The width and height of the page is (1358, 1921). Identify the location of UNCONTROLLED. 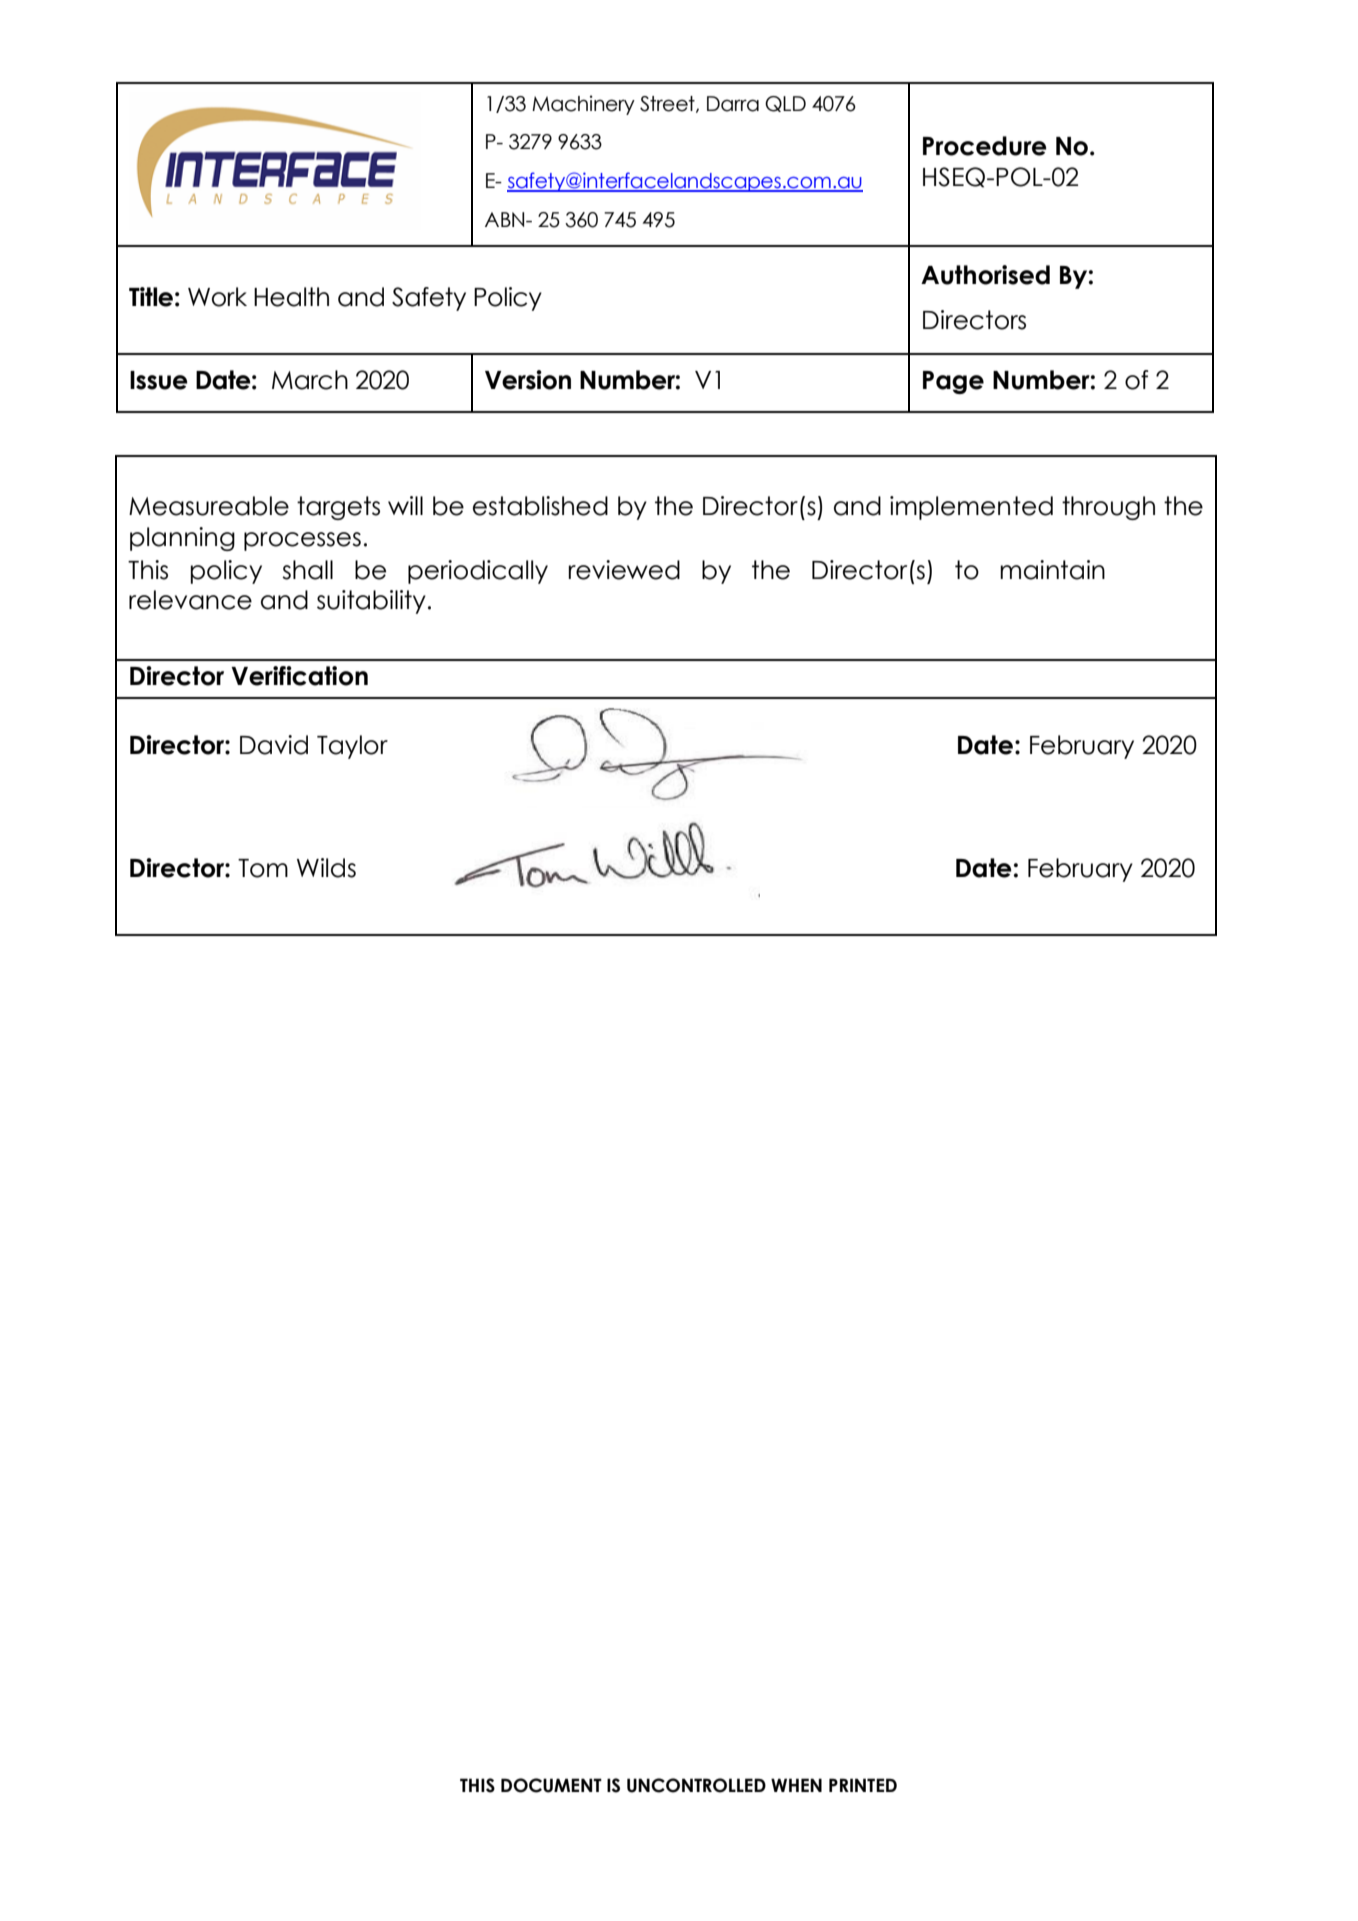
(696, 1785).
